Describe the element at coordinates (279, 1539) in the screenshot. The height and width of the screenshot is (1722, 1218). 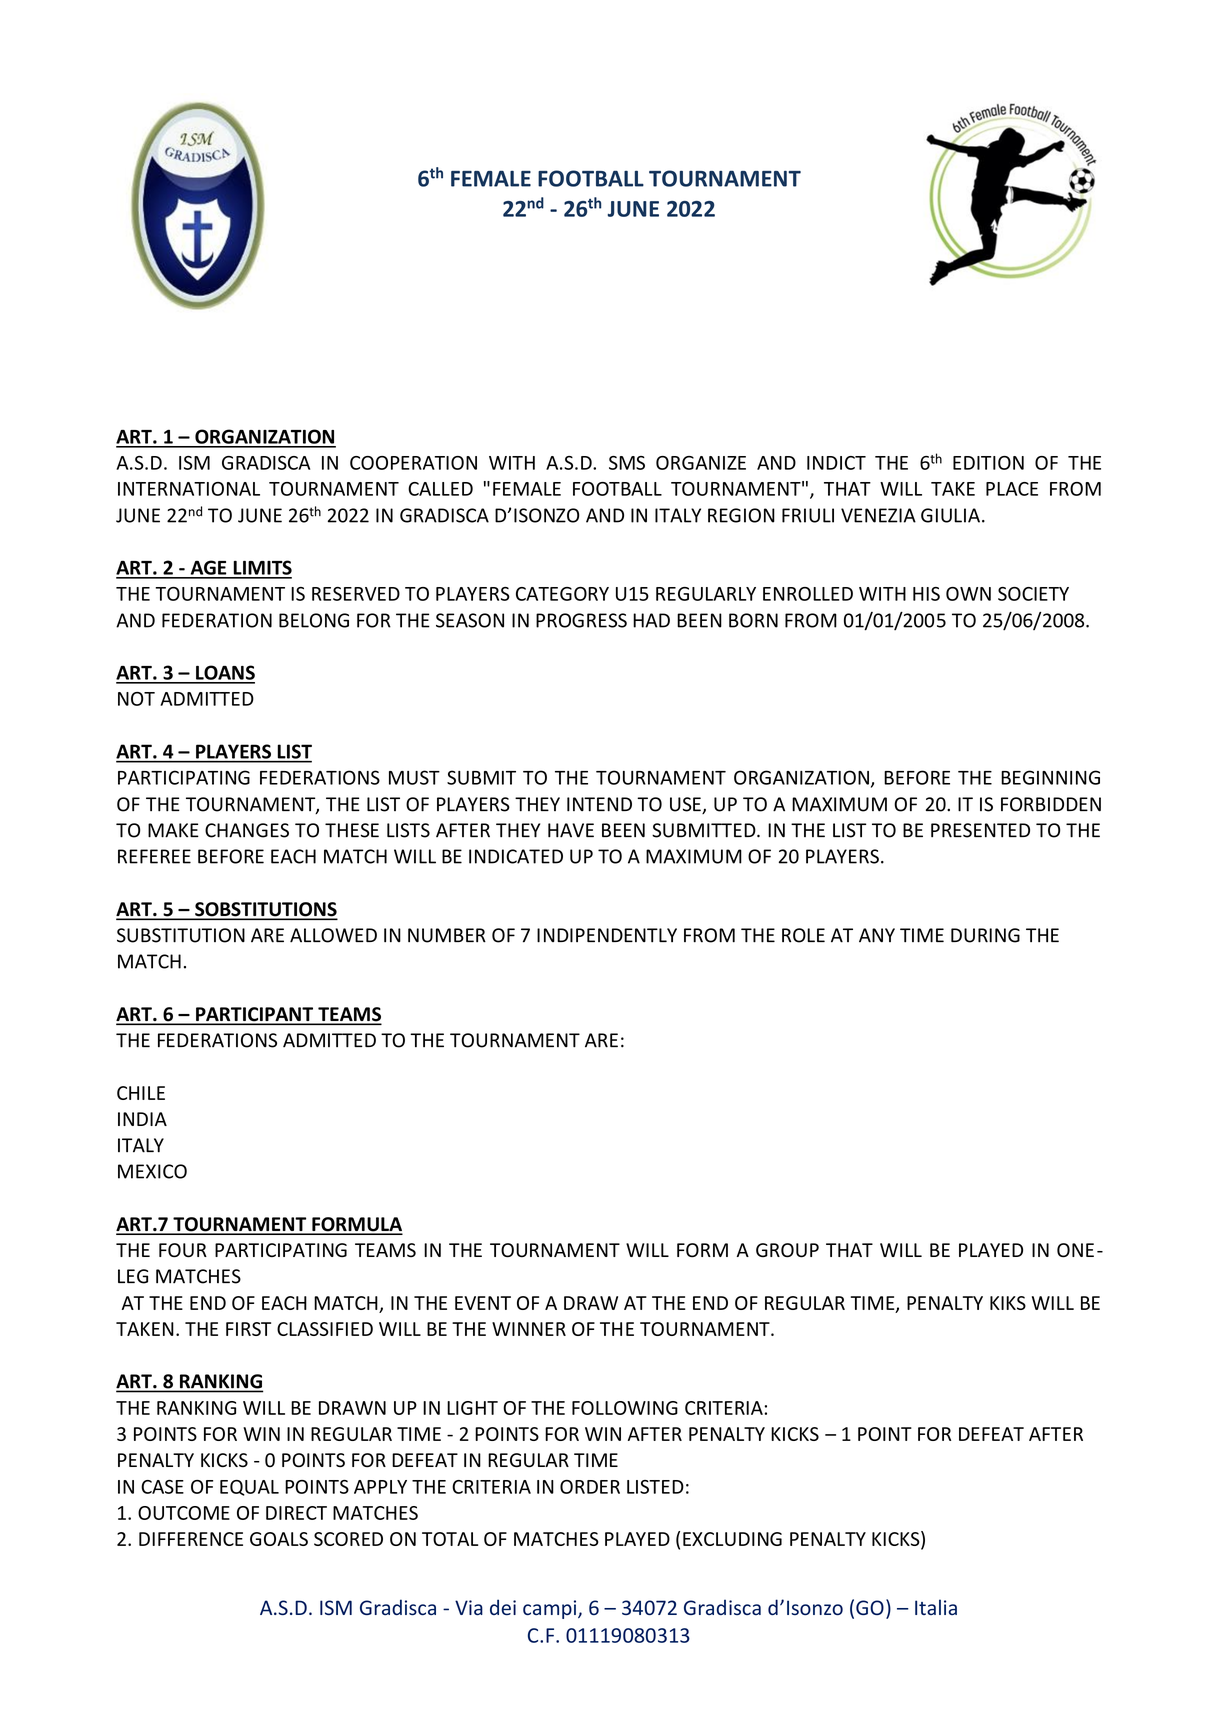
I see `GOALS` at that location.
